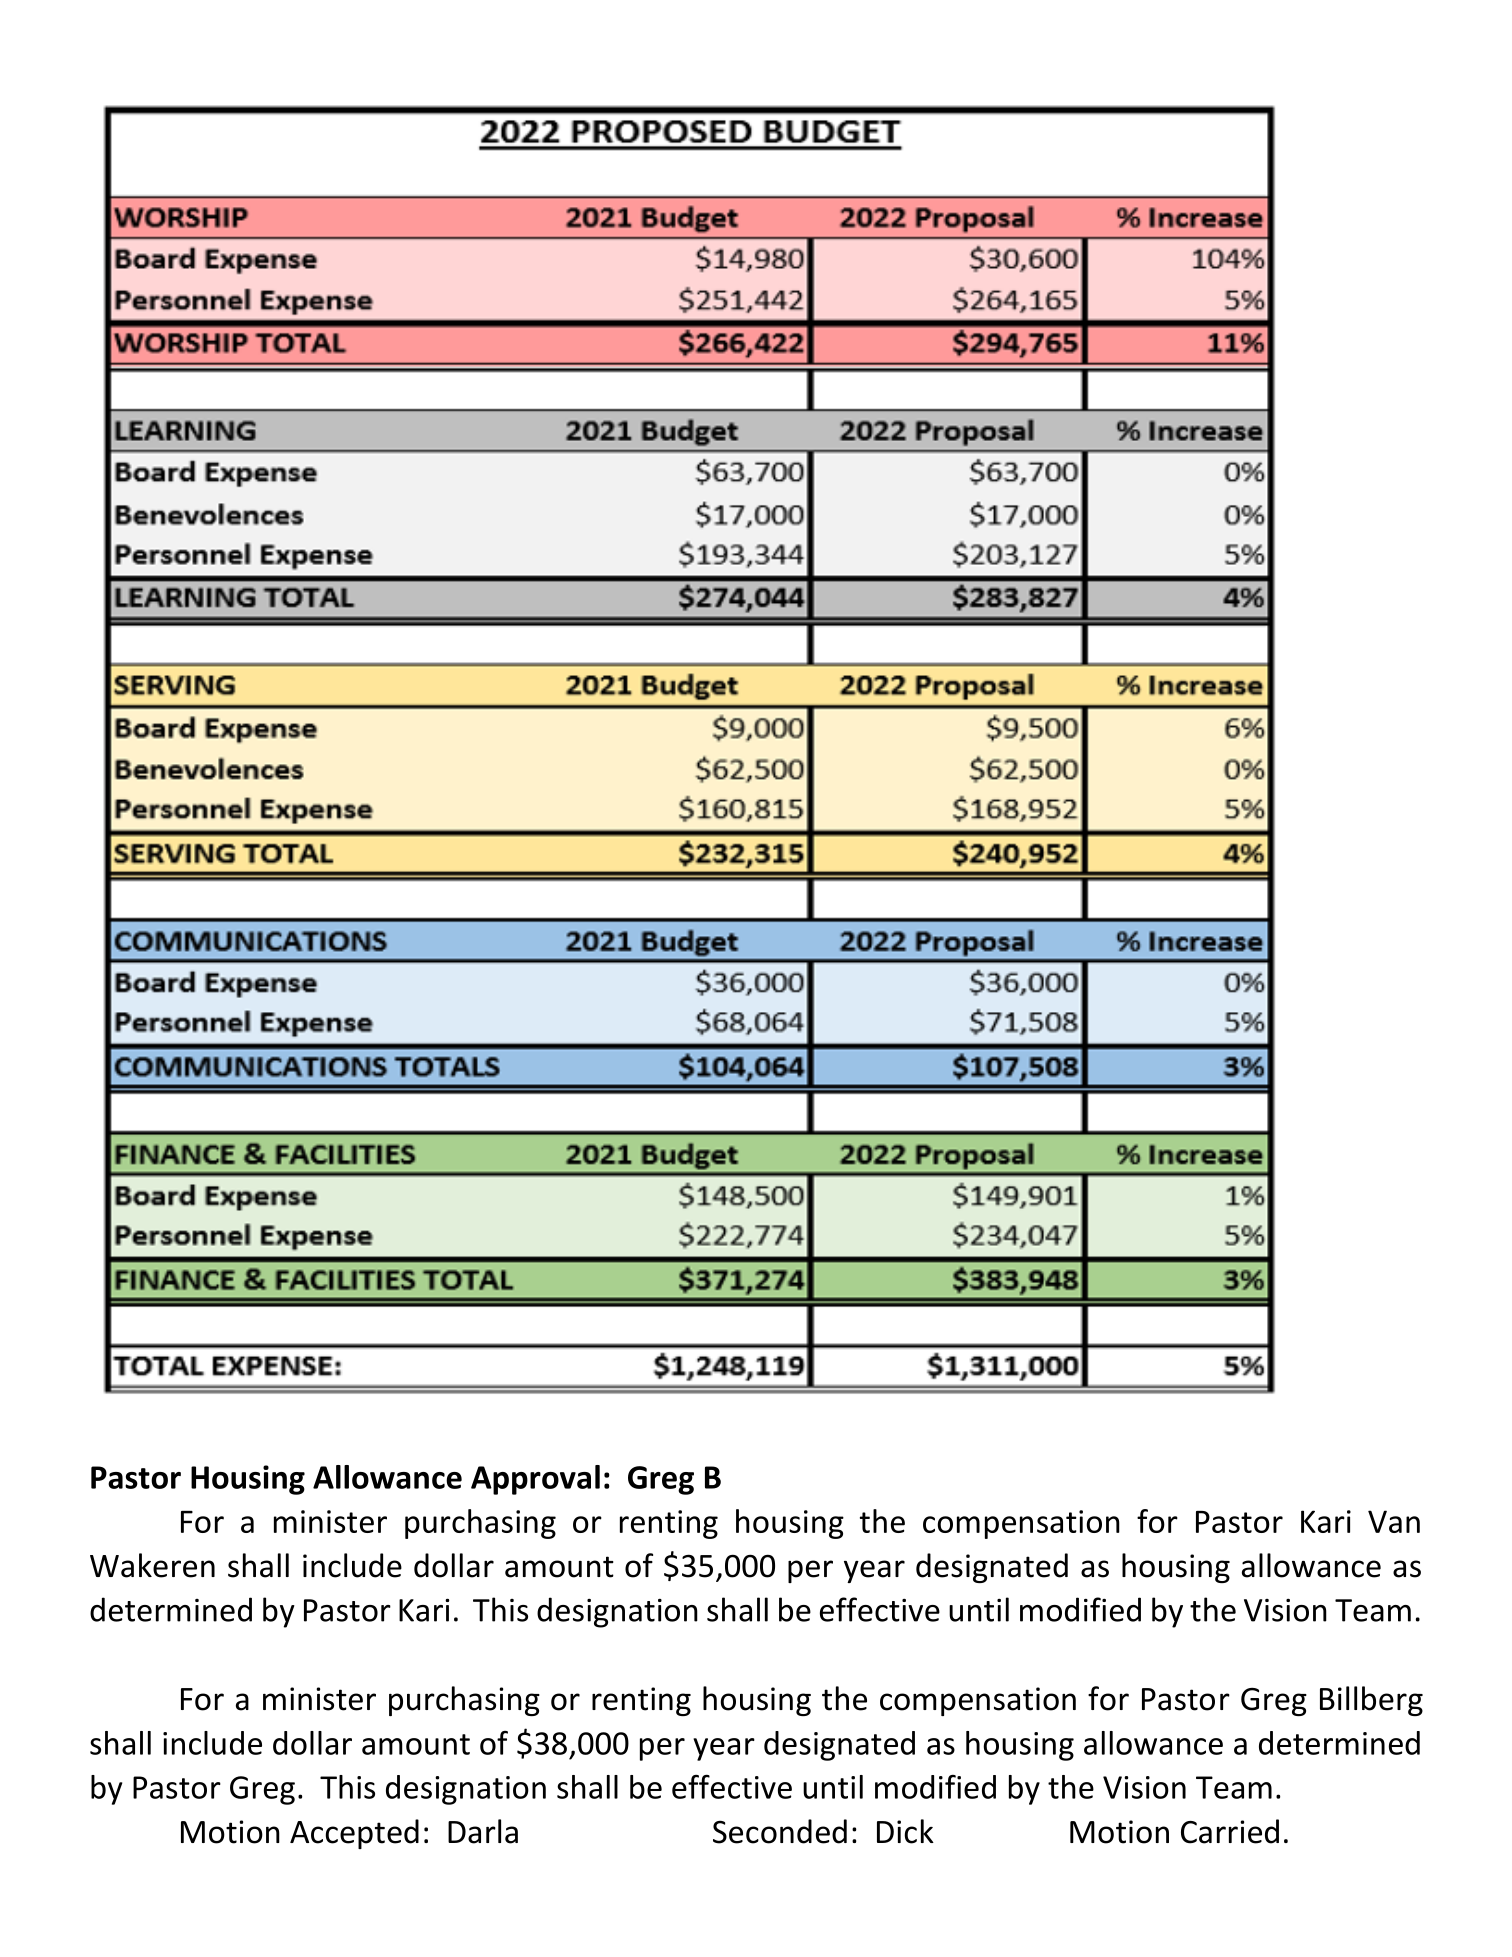 Image resolution: width=1512 pixels, height=1957 pixels. I want to click on Van, so click(1394, 1521).
